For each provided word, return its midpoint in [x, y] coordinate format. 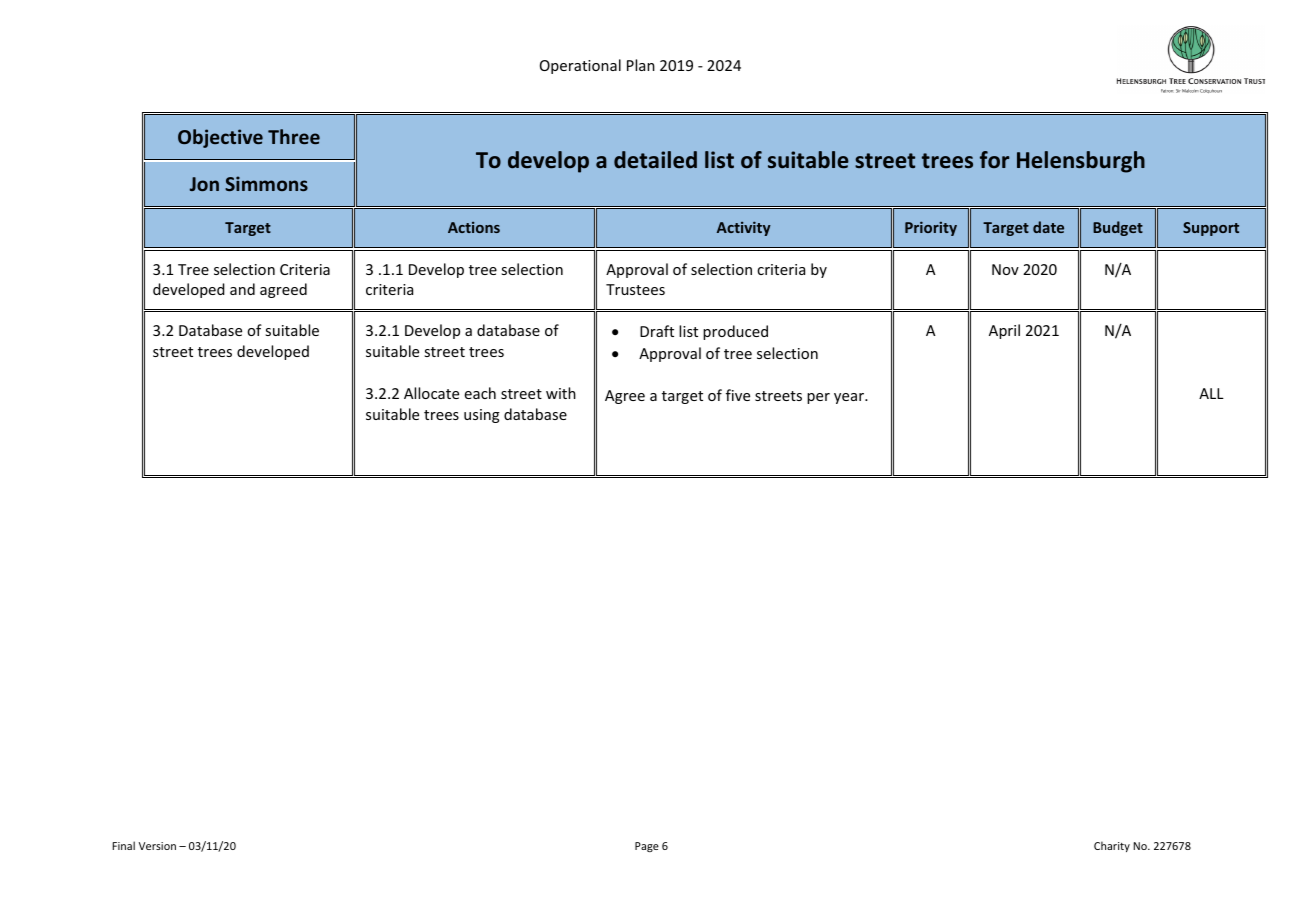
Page [647, 847]
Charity [1112, 846]
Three [294, 136]
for [994, 159]
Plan [641, 65]
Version [157, 846]
